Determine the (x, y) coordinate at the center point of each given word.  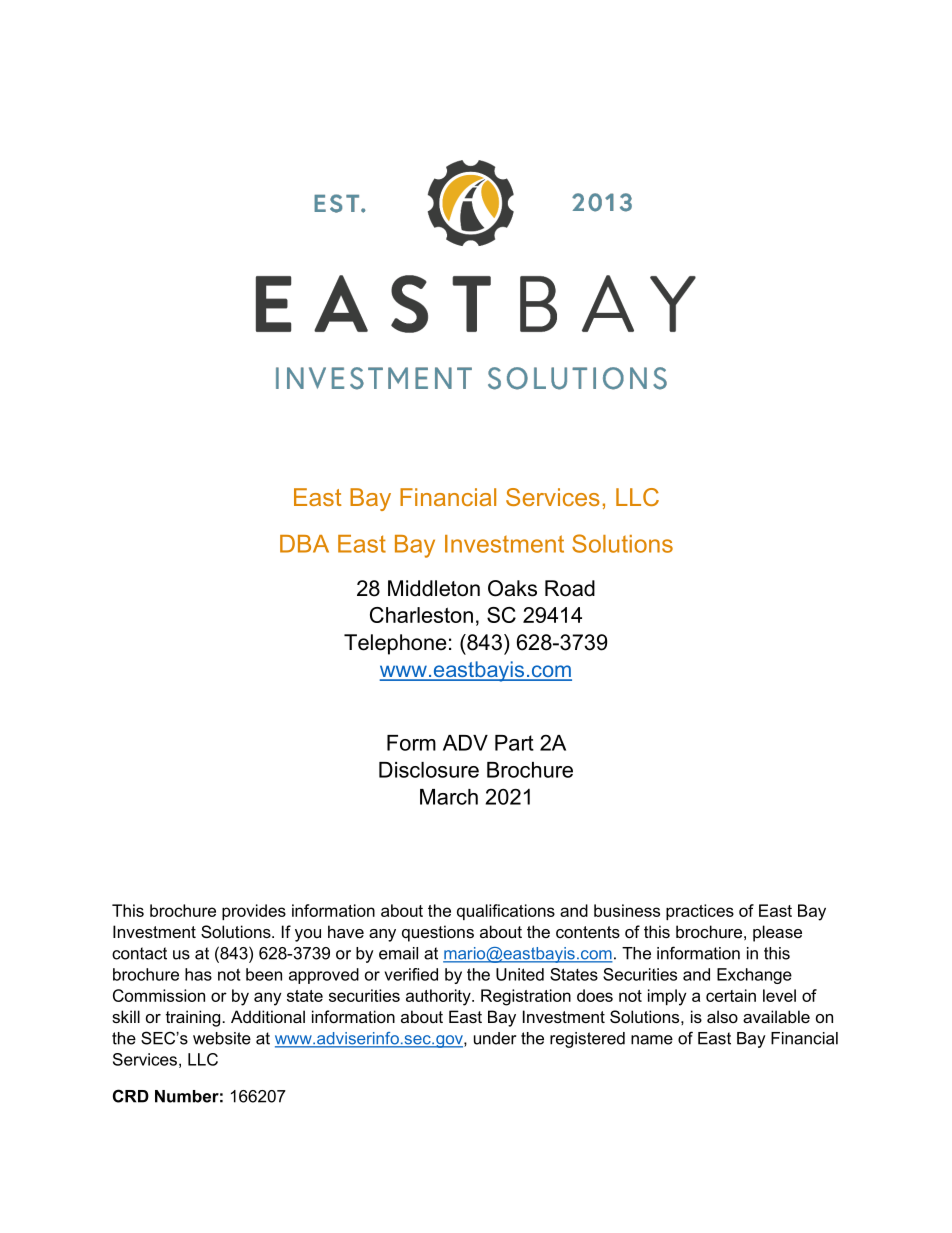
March (449, 797)
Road (570, 588)
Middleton (434, 588)
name (652, 1040)
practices (700, 912)
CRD (131, 1096)
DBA (304, 544)
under (495, 1038)
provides (254, 912)
